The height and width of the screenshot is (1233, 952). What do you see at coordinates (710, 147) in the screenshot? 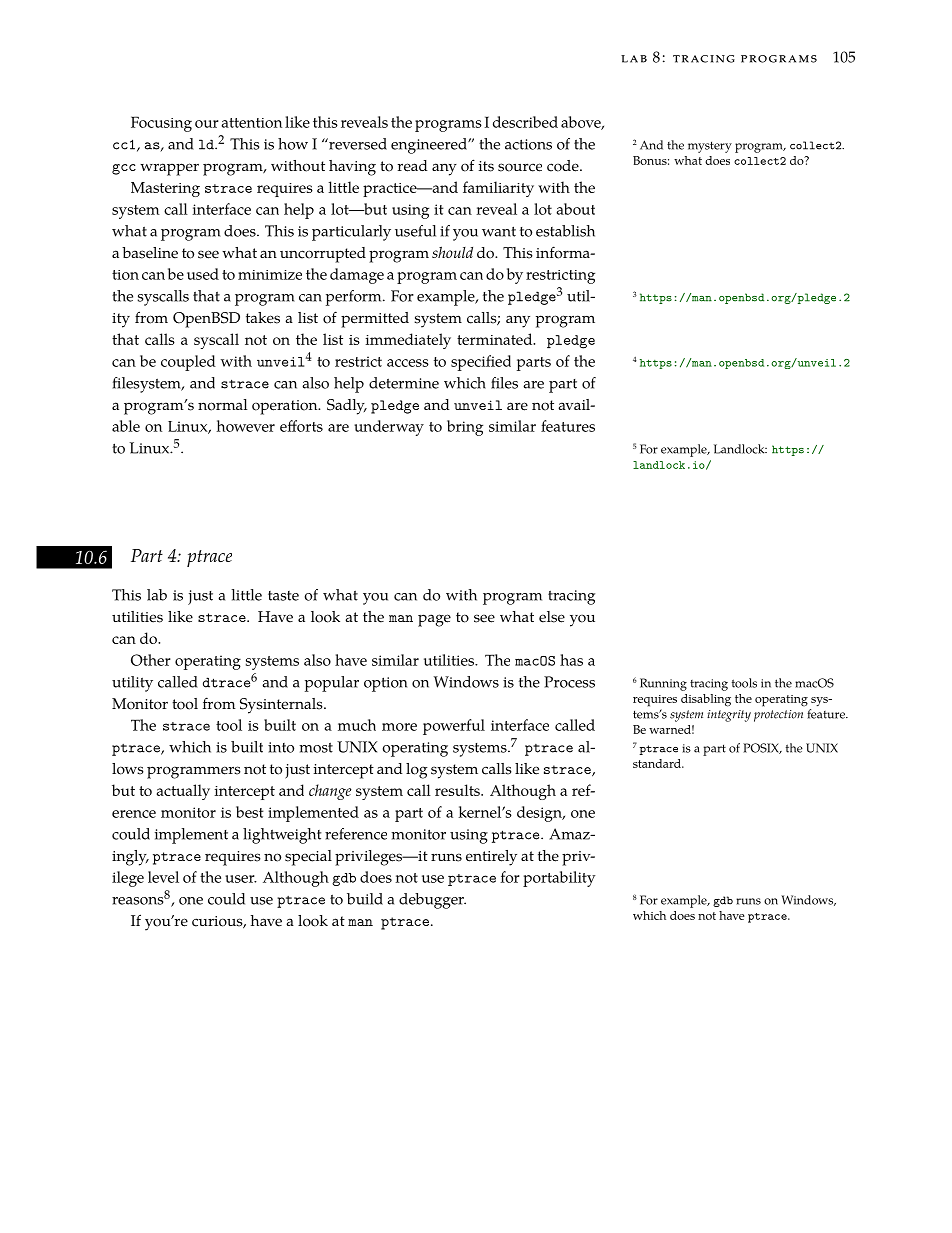
I see `mystery` at bounding box center [710, 147].
